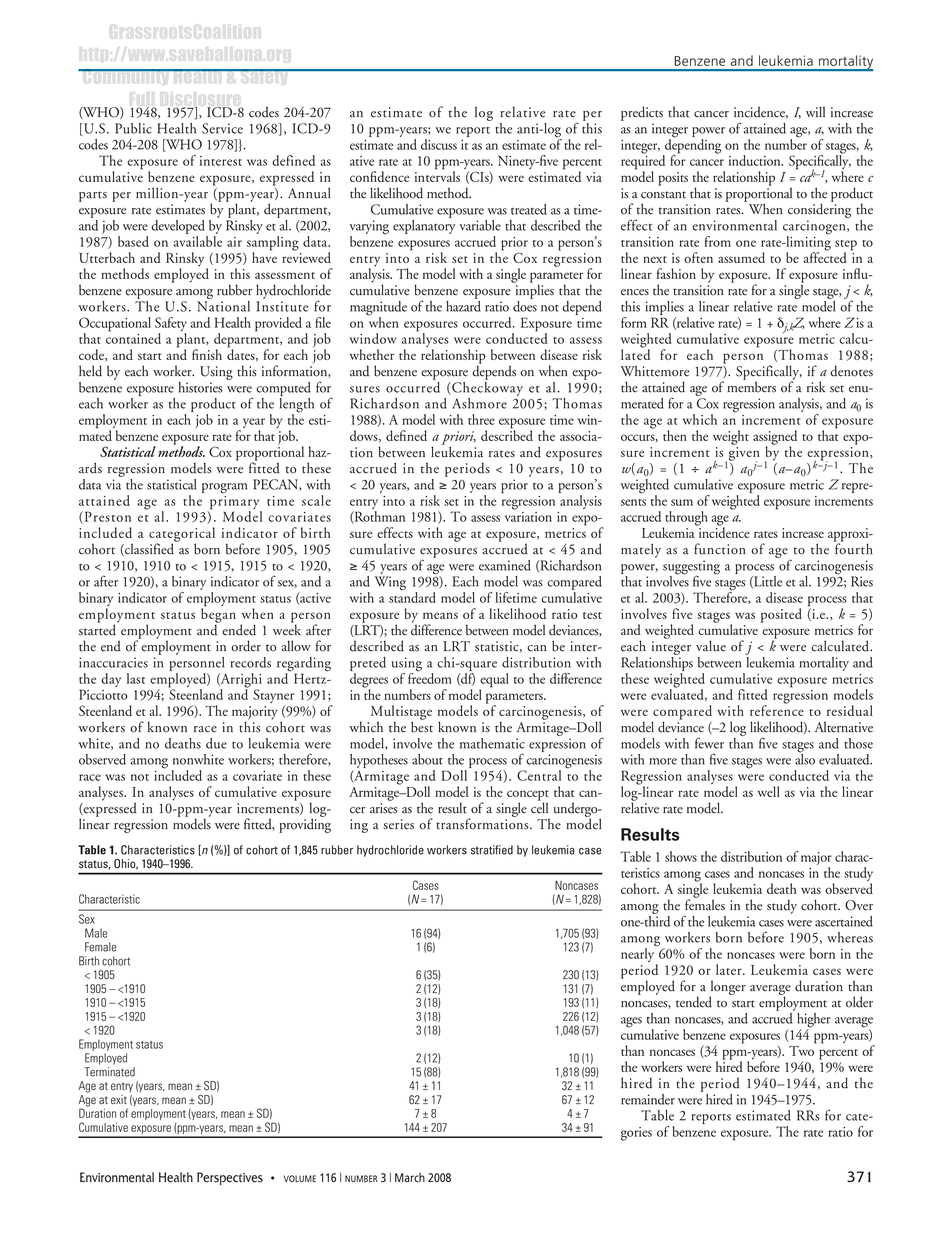 Image resolution: width=952 pixels, height=1233 pixels. What do you see at coordinates (494, 681) in the page?
I see `equal` at bounding box center [494, 681].
